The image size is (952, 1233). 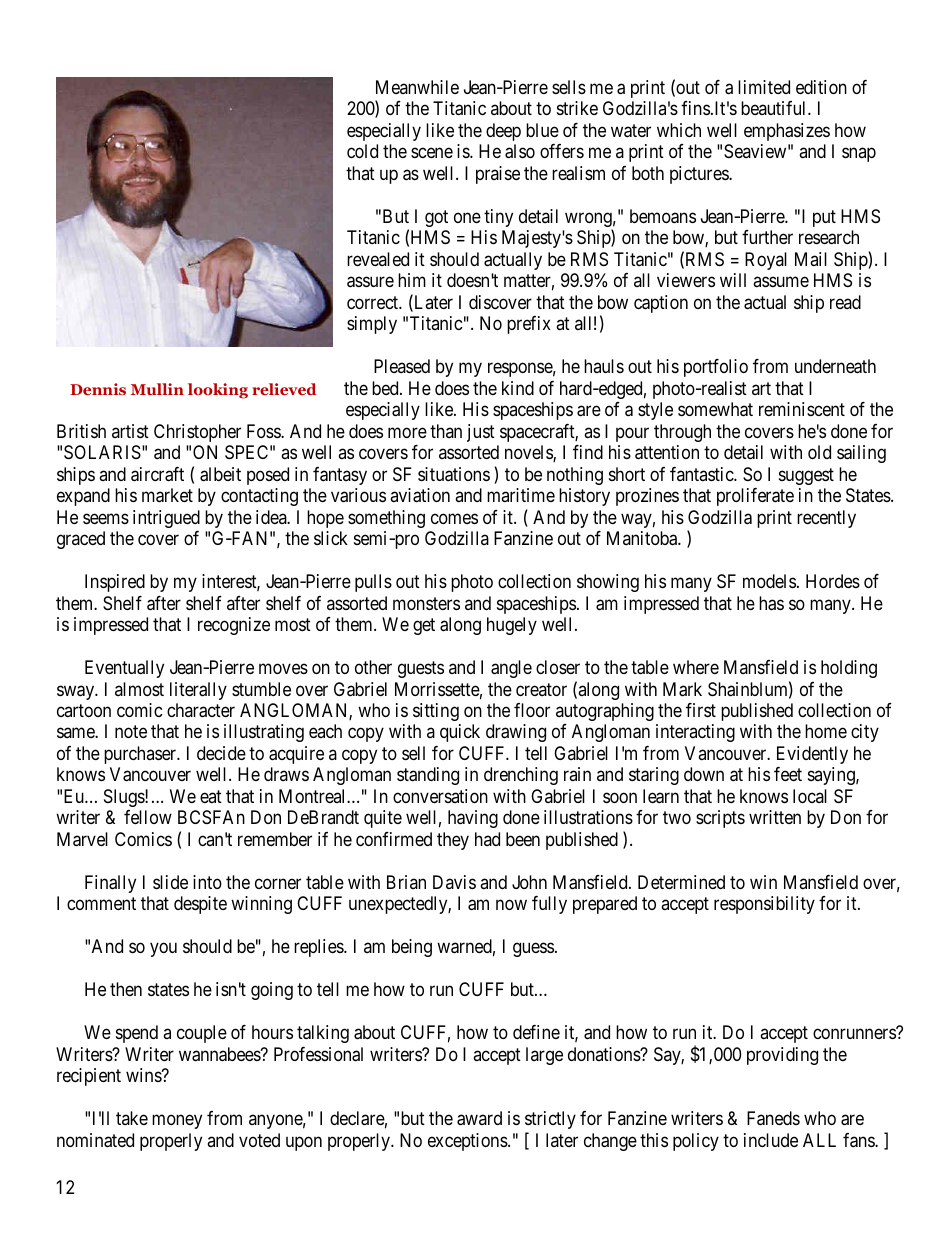 I want to click on Davis, so click(x=454, y=882).
